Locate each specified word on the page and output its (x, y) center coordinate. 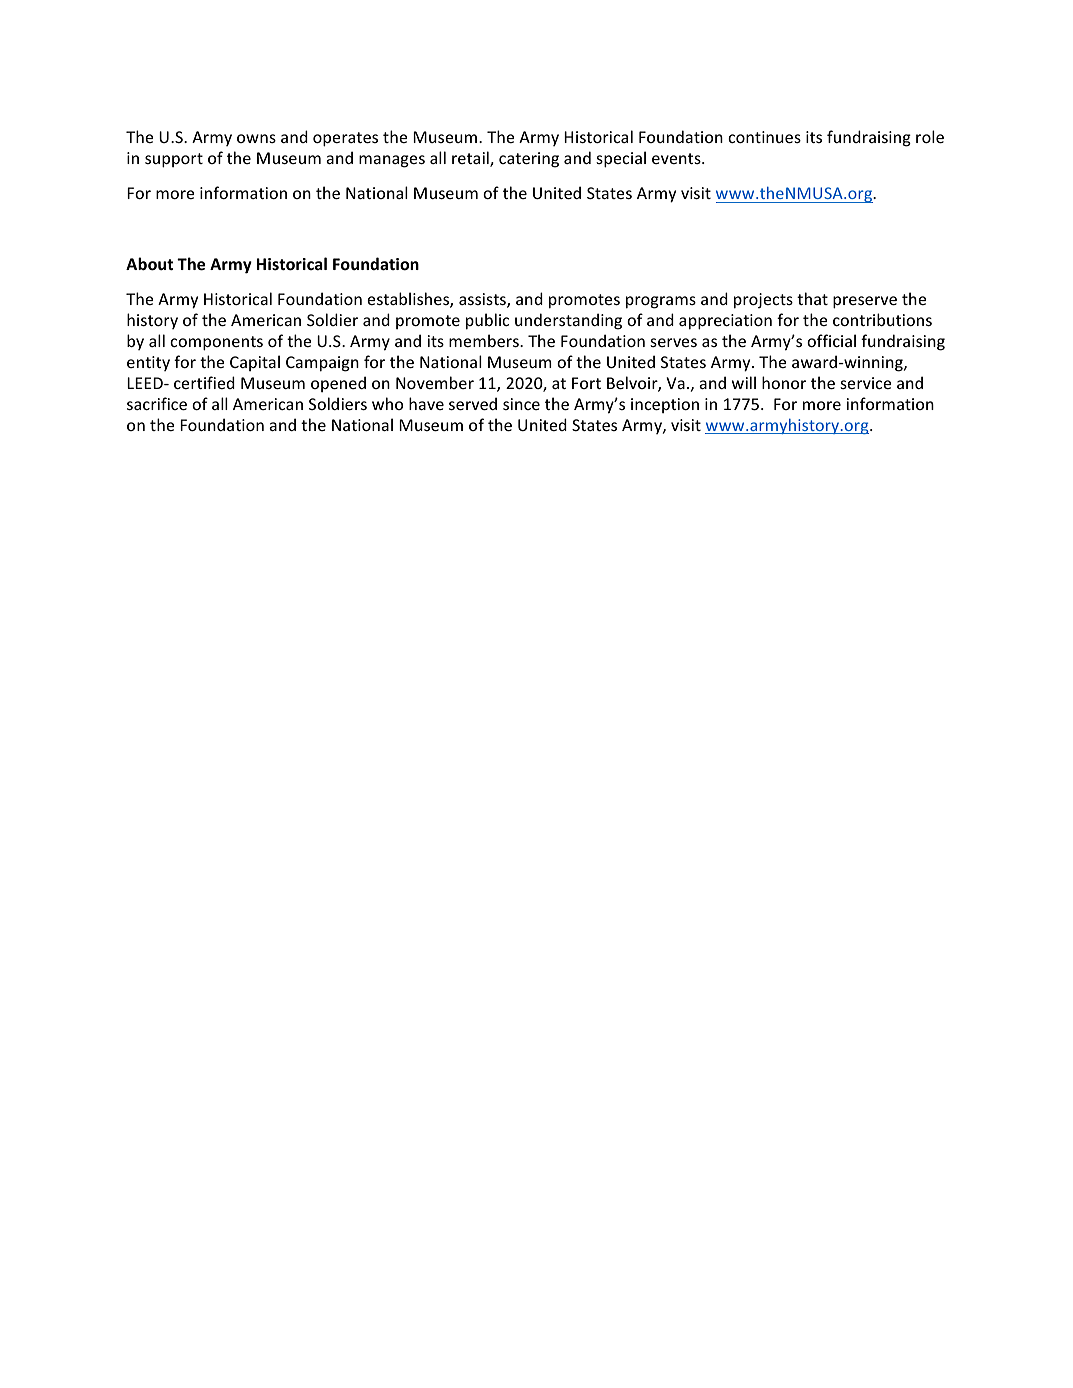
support (174, 160)
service (866, 383)
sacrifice (157, 403)
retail (471, 159)
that (812, 298)
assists (483, 300)
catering (529, 160)
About (150, 264)
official (831, 340)
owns (256, 138)
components (216, 343)
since (521, 404)
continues (764, 137)
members (485, 340)
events (677, 158)
